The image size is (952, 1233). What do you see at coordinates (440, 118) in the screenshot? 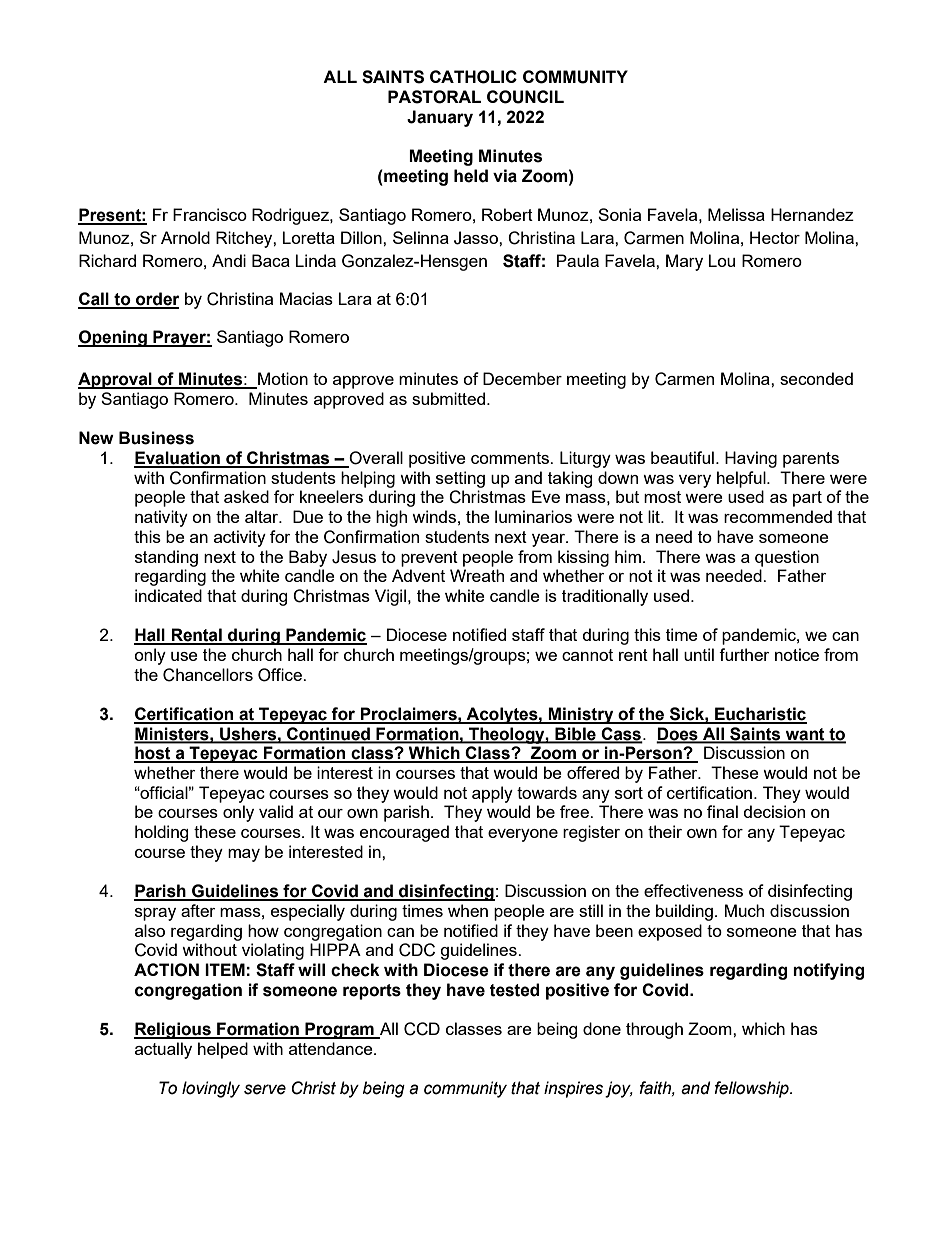
I see `January` at bounding box center [440, 118].
